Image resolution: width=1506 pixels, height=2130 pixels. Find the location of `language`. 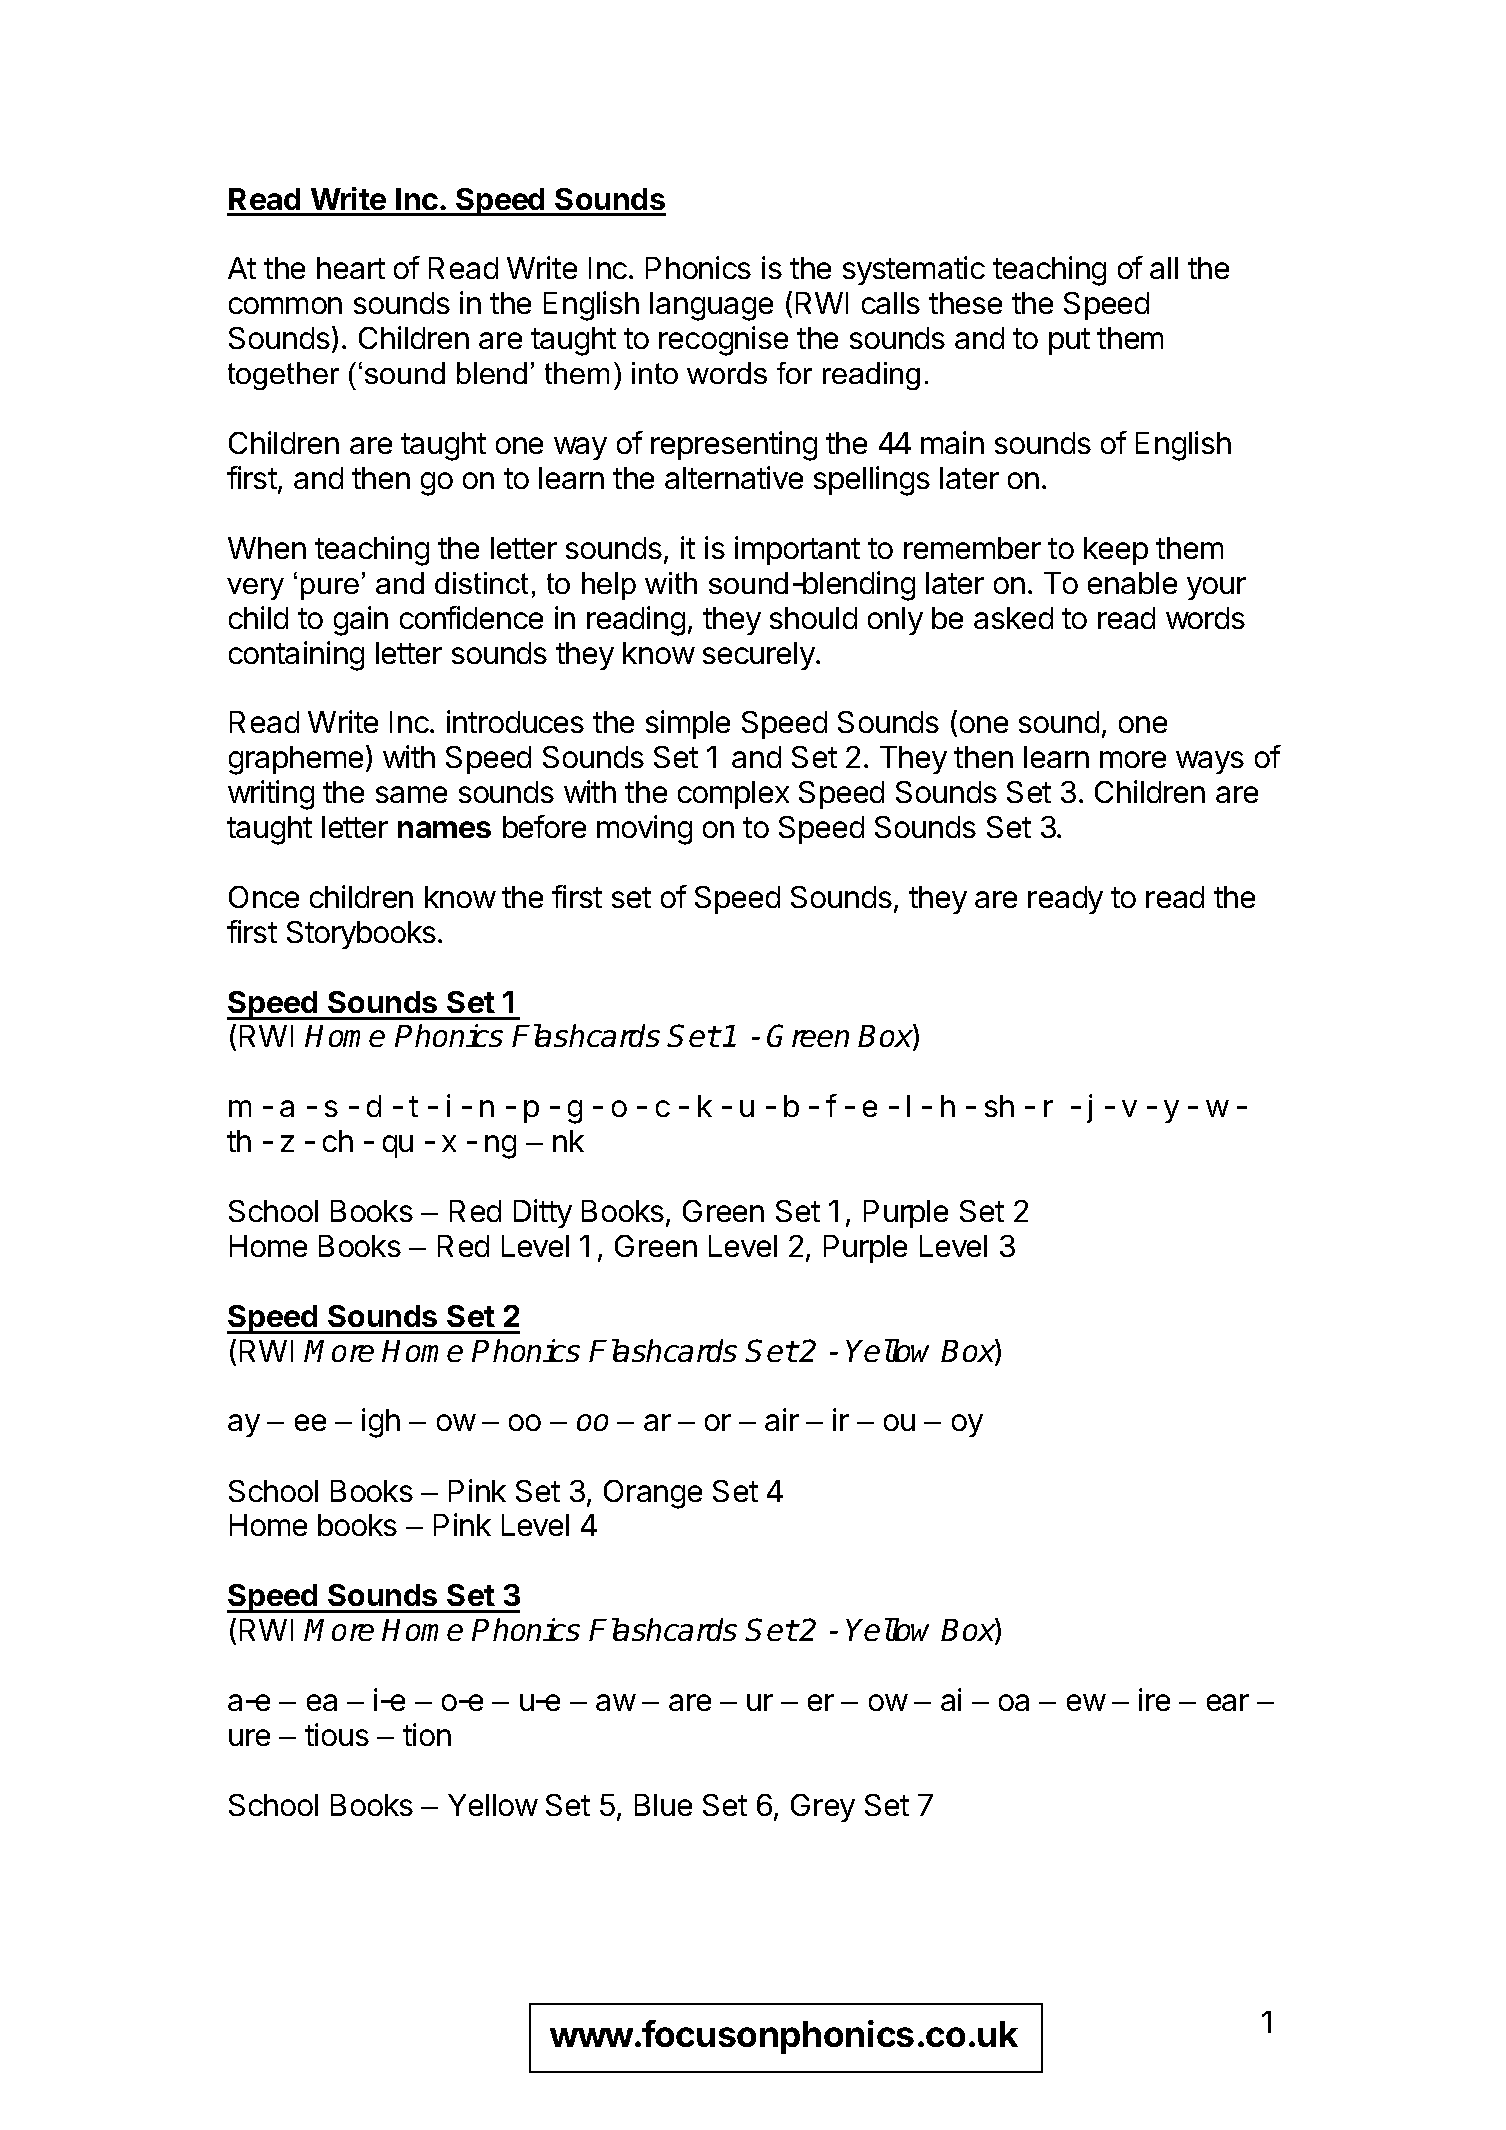

language is located at coordinates (711, 306).
